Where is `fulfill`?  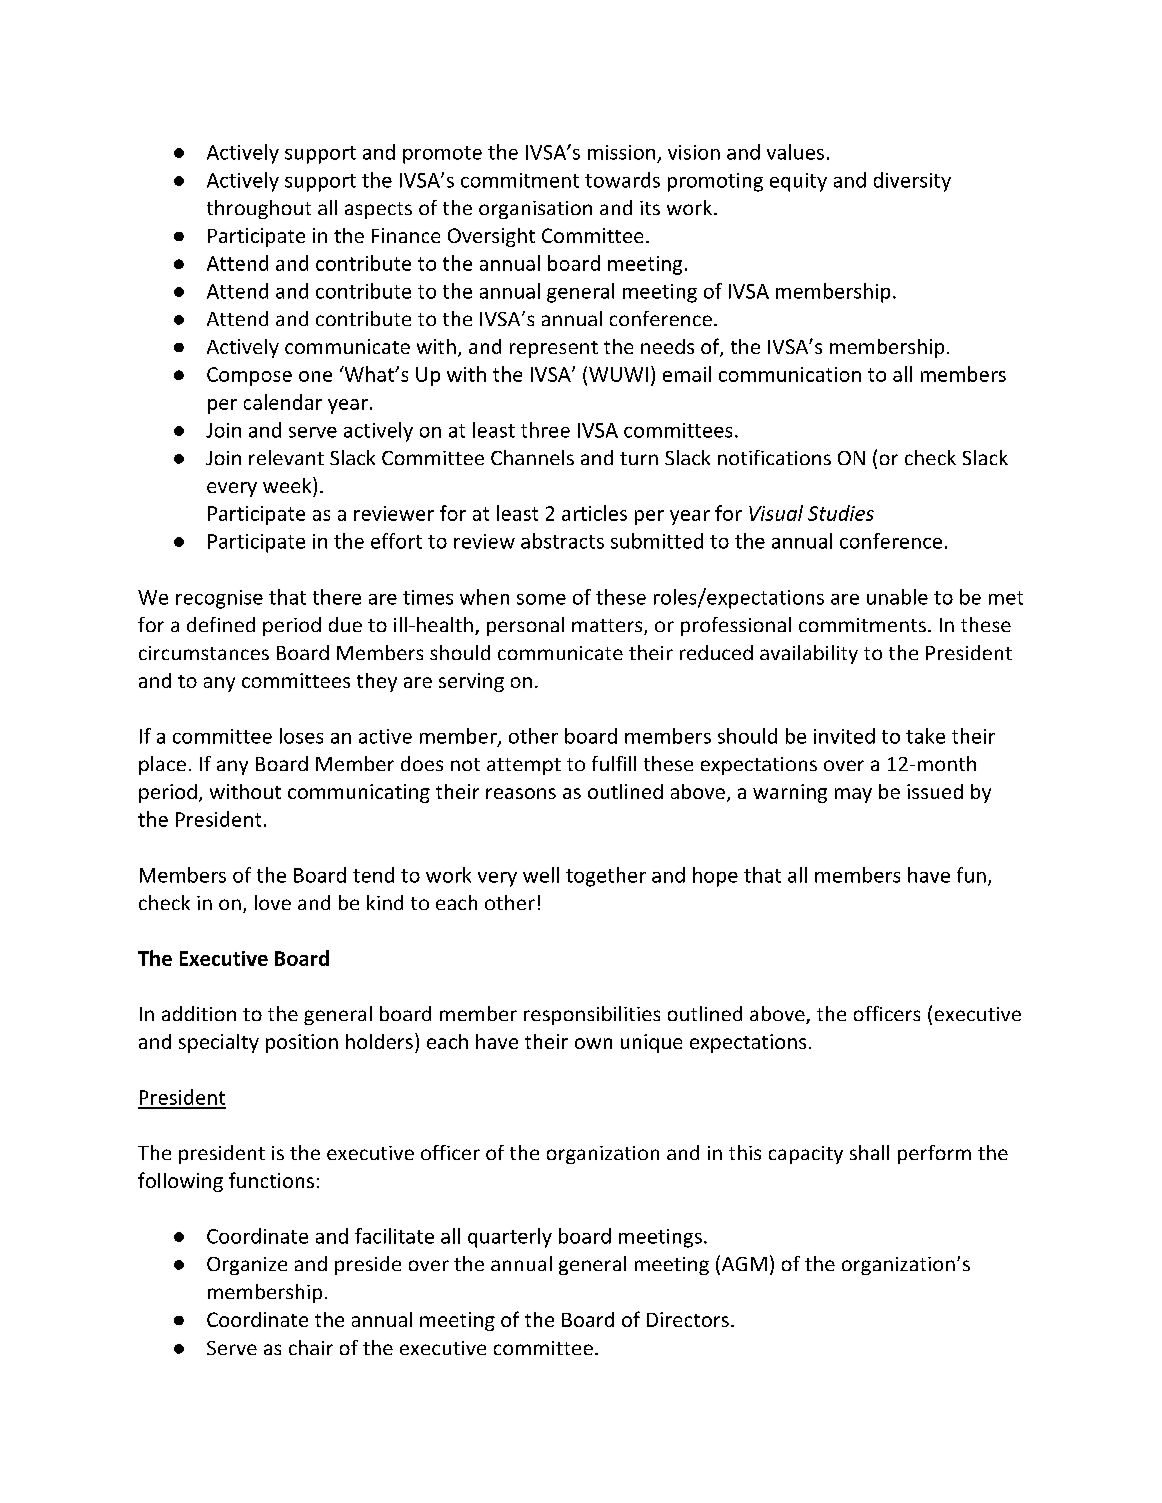 fulfill is located at coordinates (614, 763).
